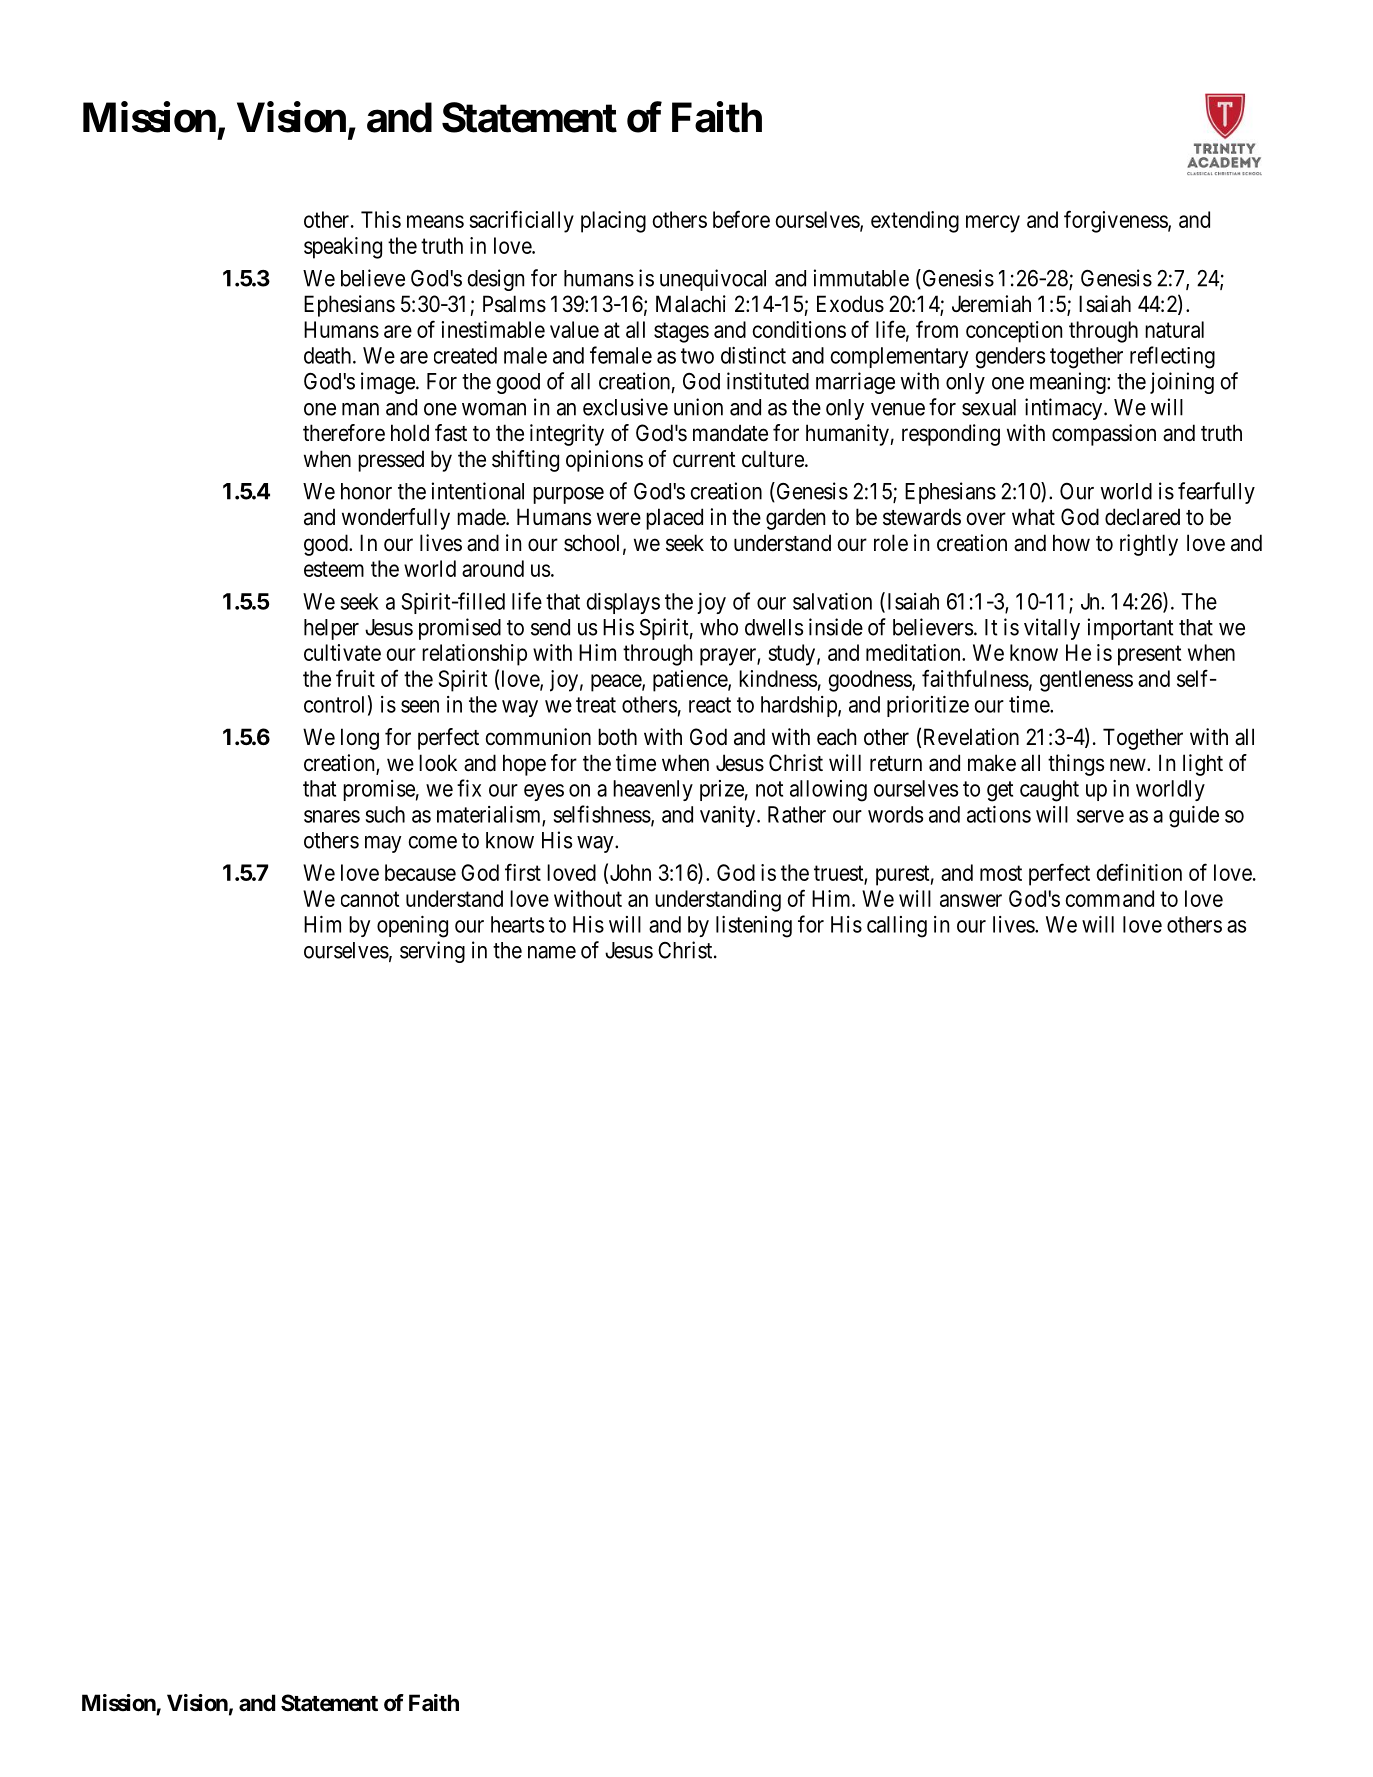 The image size is (1373, 1777). What do you see at coordinates (420, 706) in the document?
I see `seen` at bounding box center [420, 706].
